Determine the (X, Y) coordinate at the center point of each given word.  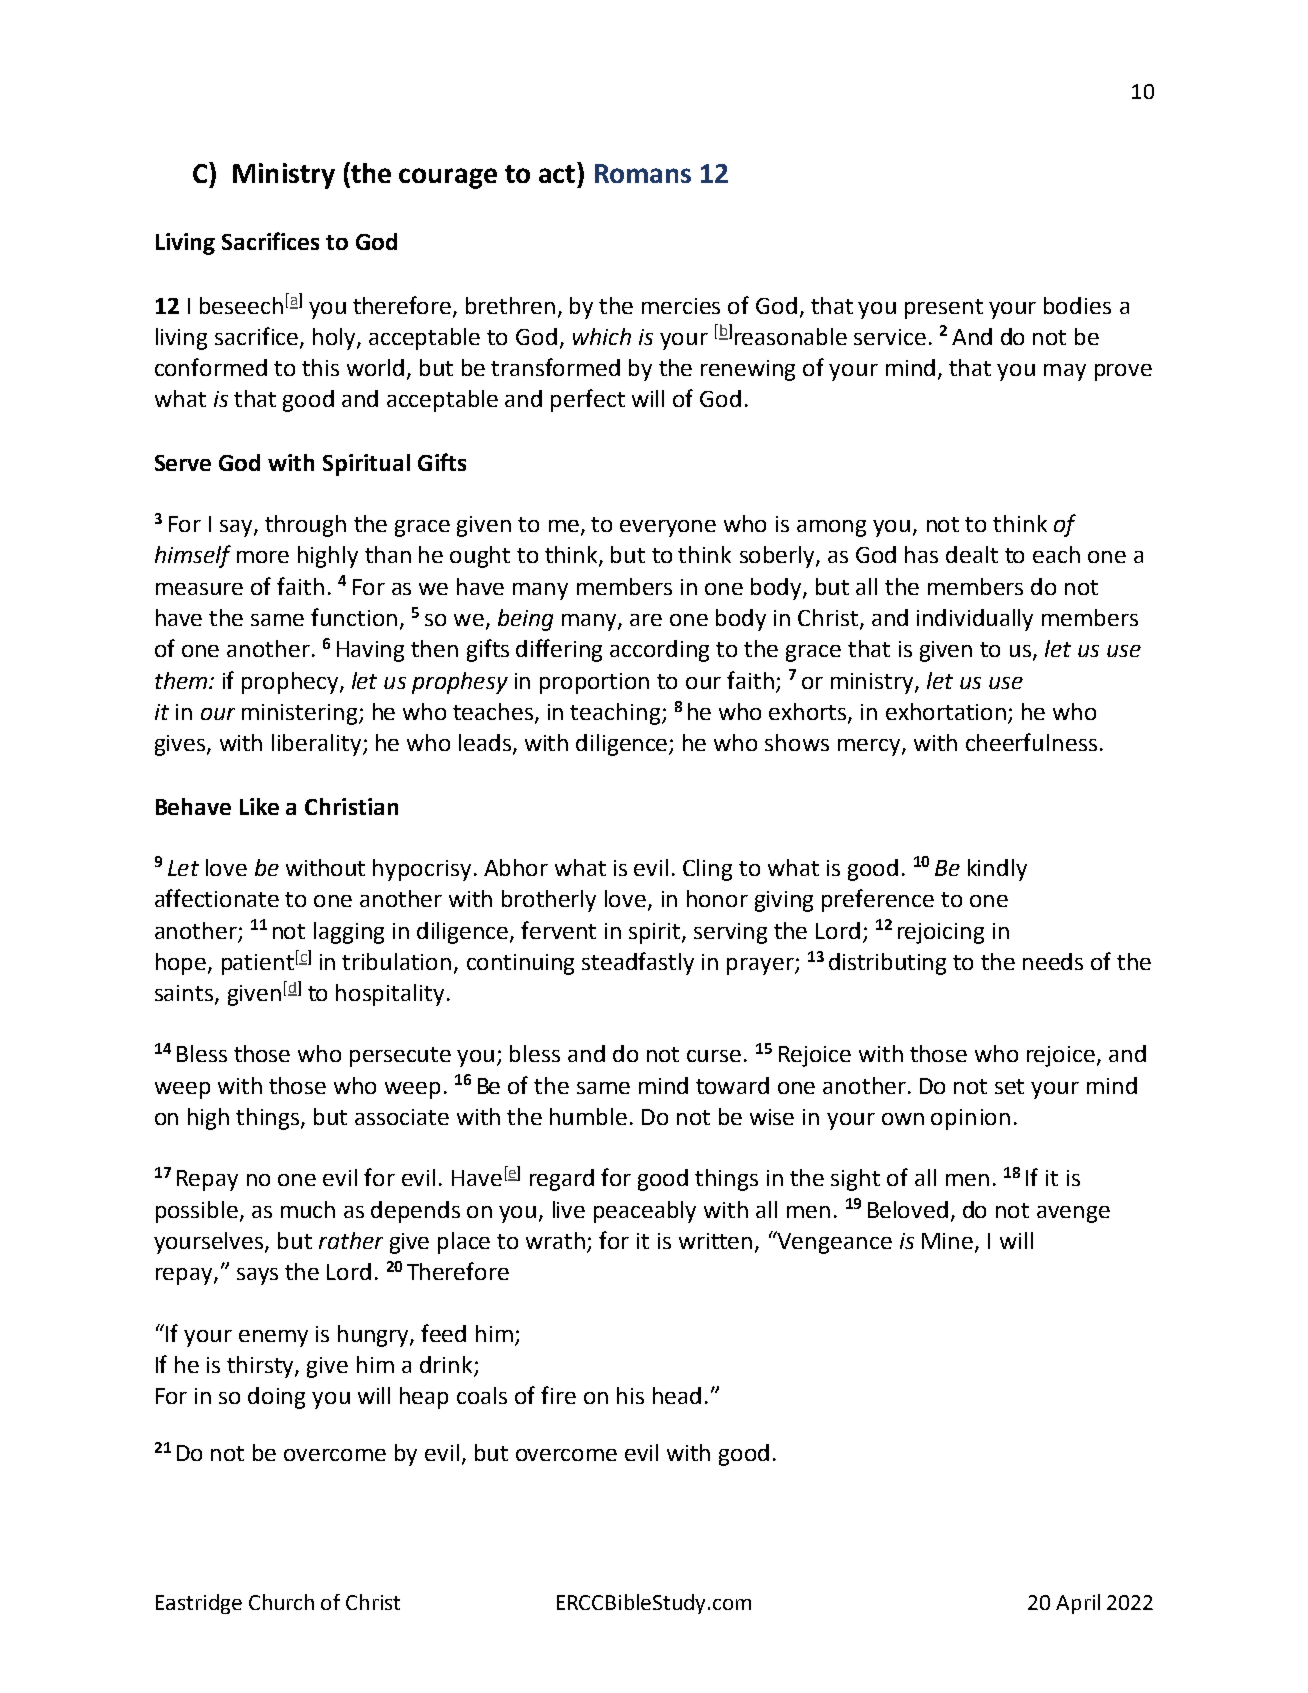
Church (281, 1602)
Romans (643, 173)
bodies (1077, 305)
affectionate (217, 898)
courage (448, 178)
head (677, 1395)
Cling (707, 870)
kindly (997, 870)
